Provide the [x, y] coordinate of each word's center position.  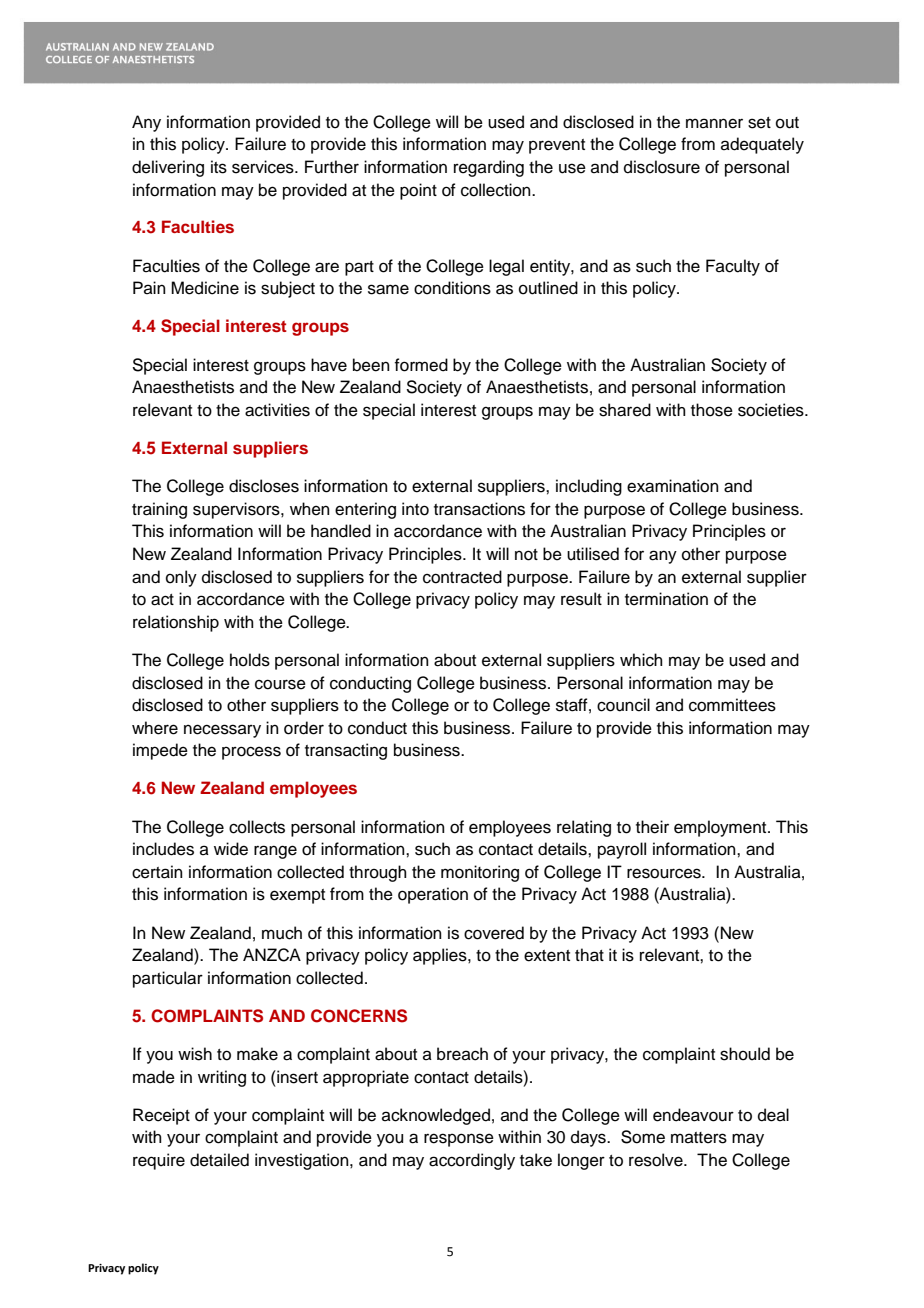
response [459, 1140]
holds [250, 660]
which [641, 660]
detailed [219, 1160]
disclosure [662, 167]
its [219, 167]
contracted [462, 577]
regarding [489, 168]
